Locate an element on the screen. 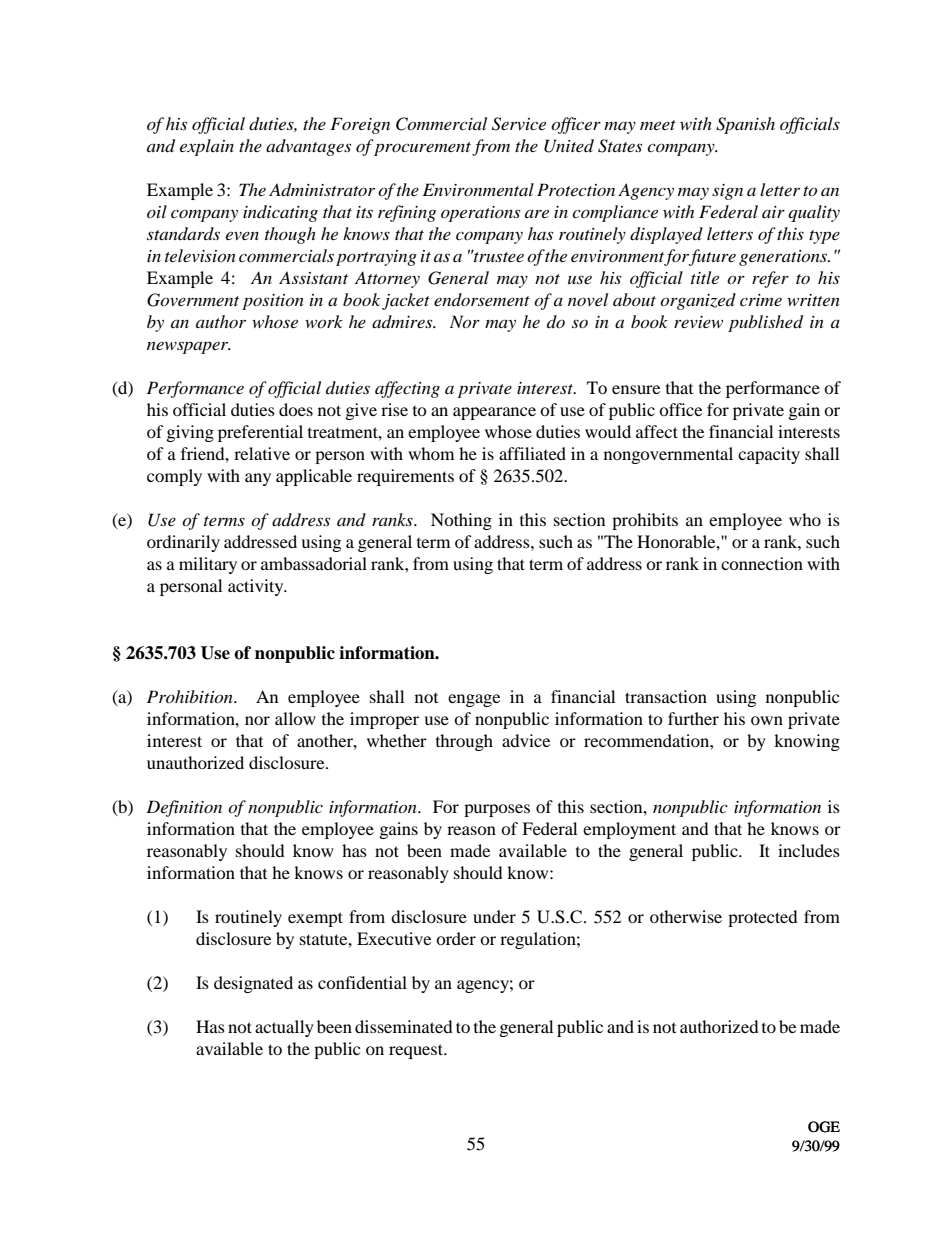  Spanish is located at coordinates (745, 125).
